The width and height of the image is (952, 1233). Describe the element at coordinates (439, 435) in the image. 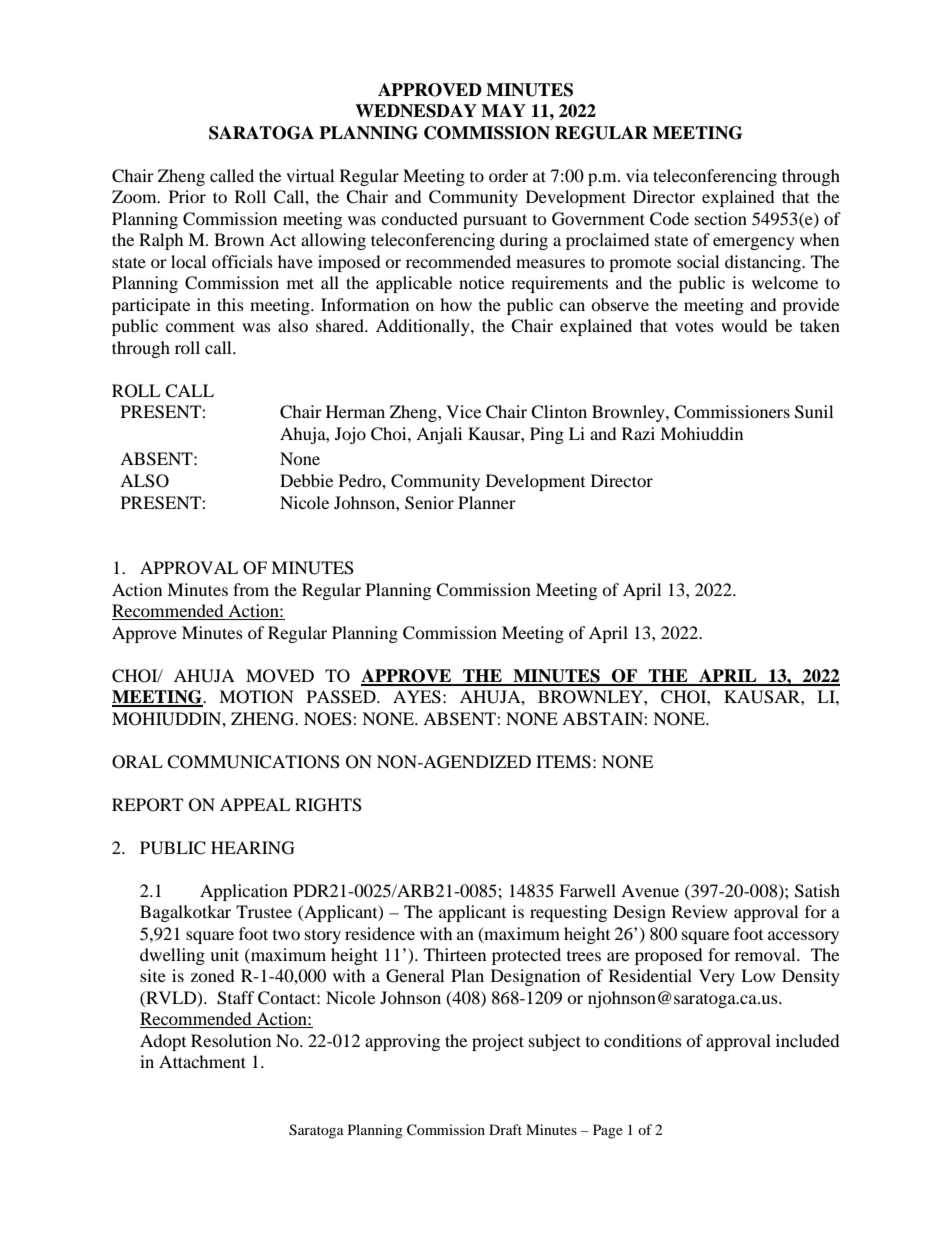

I see `Anjali` at that location.
